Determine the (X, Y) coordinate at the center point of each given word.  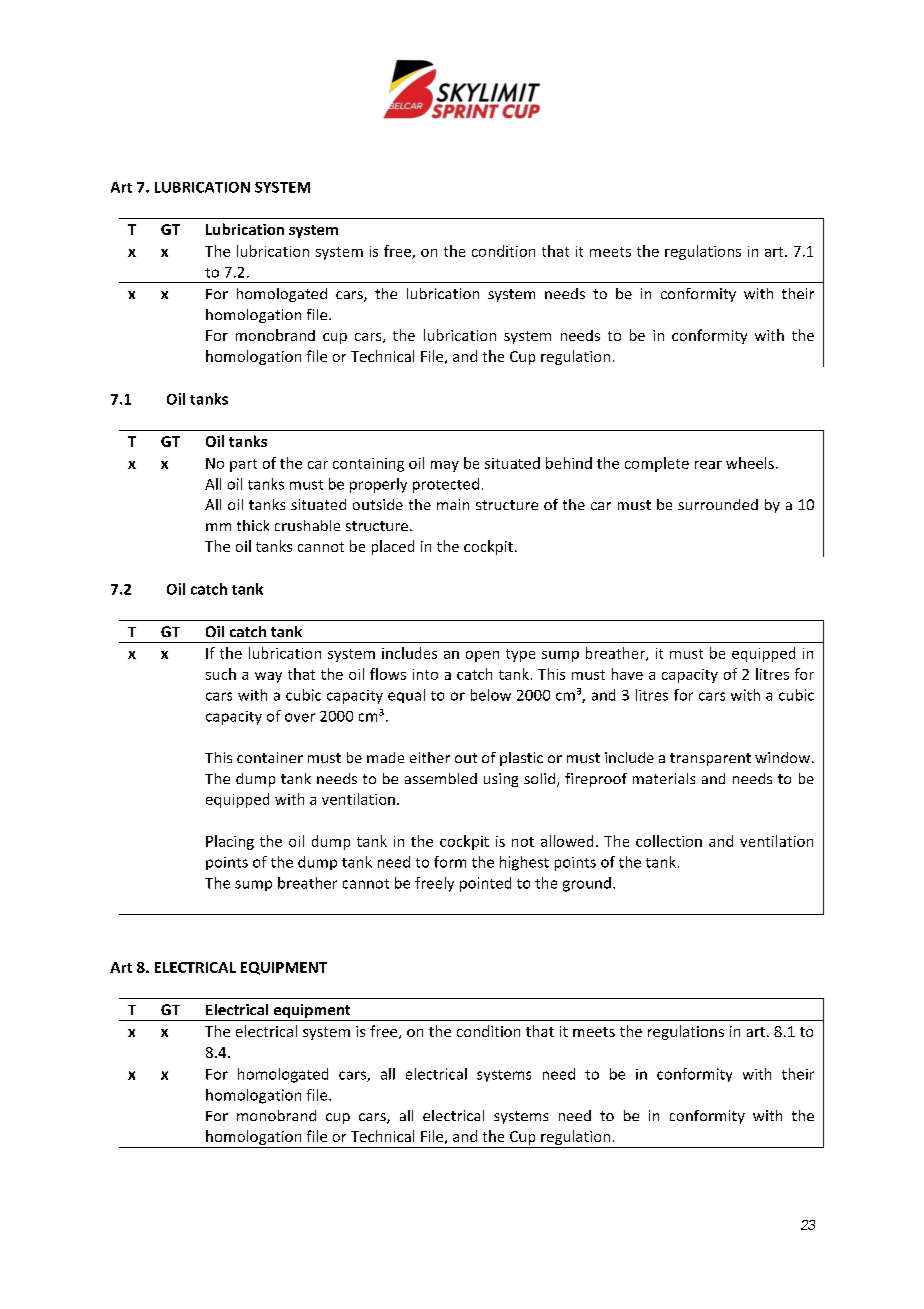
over (300, 717)
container (270, 757)
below (491, 695)
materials (664, 778)
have (627, 674)
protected (446, 485)
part (243, 465)
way (268, 677)
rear (708, 465)
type (520, 655)
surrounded (718, 504)
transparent (710, 759)
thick (253, 525)
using (501, 780)
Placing (230, 842)
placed (393, 547)
